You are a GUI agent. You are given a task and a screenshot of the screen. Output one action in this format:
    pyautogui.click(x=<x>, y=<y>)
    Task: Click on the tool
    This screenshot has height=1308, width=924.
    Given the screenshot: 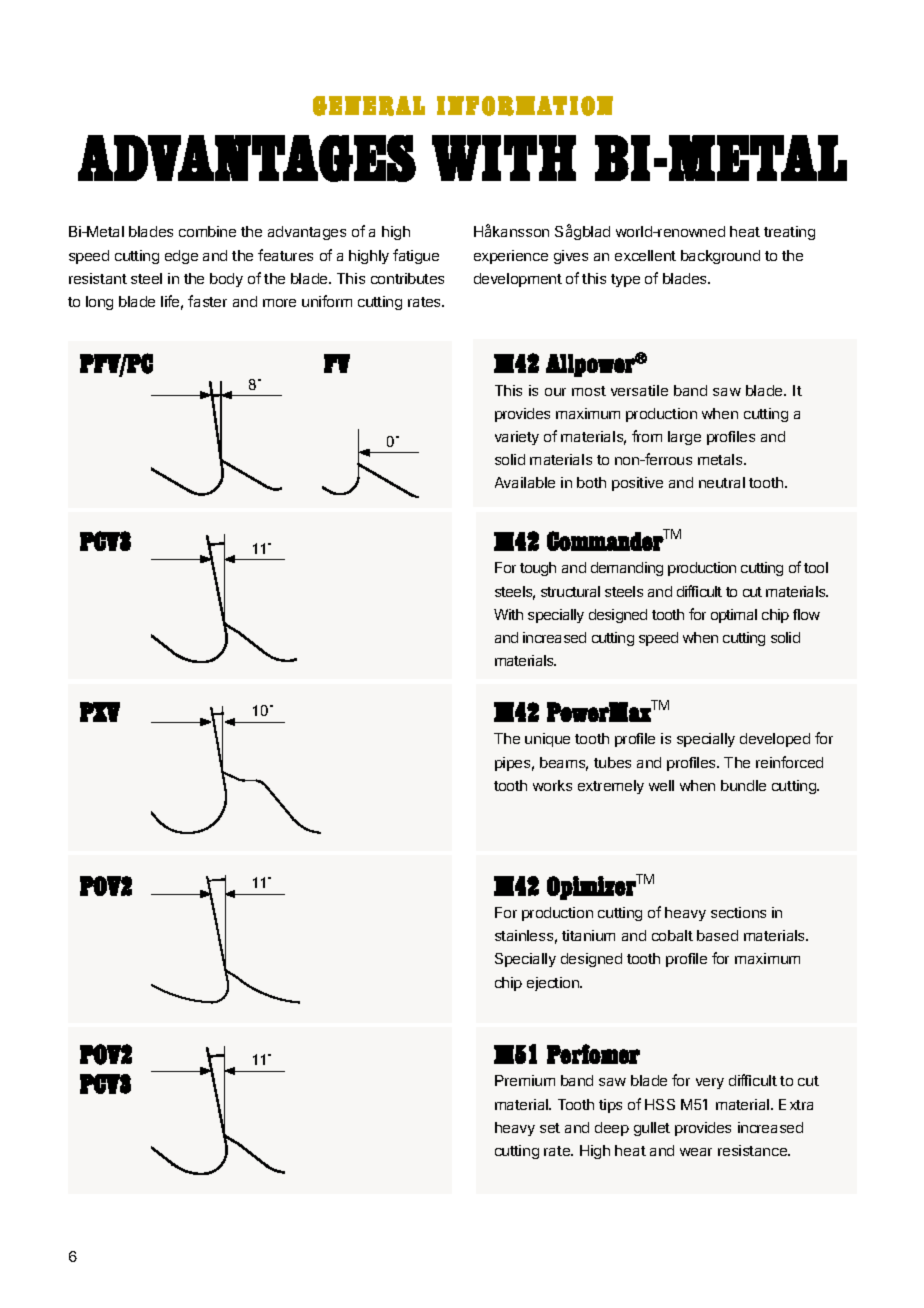 What is the action you would take?
    pyautogui.click(x=816, y=567)
